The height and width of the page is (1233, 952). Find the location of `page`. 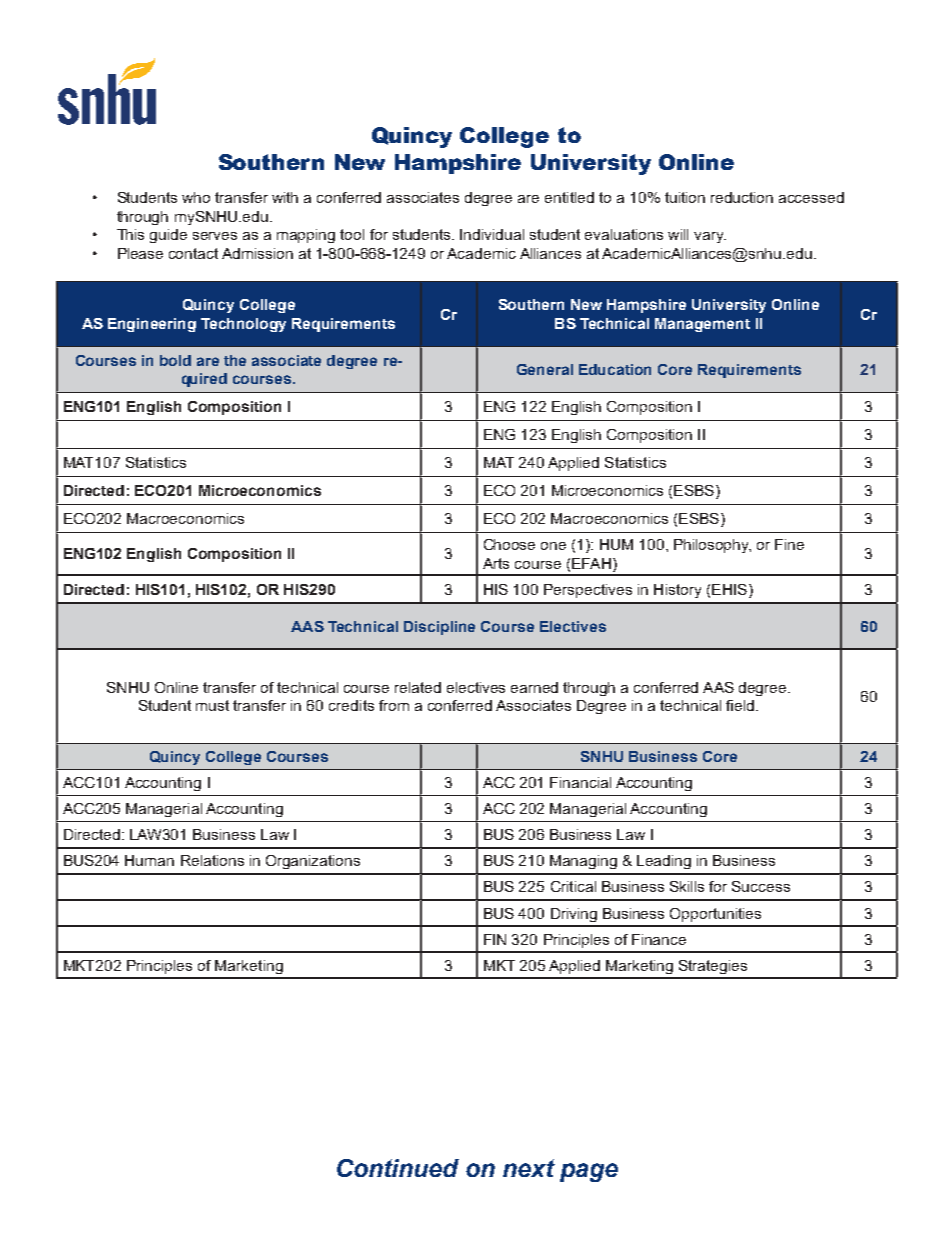

page is located at coordinates (589, 1172).
